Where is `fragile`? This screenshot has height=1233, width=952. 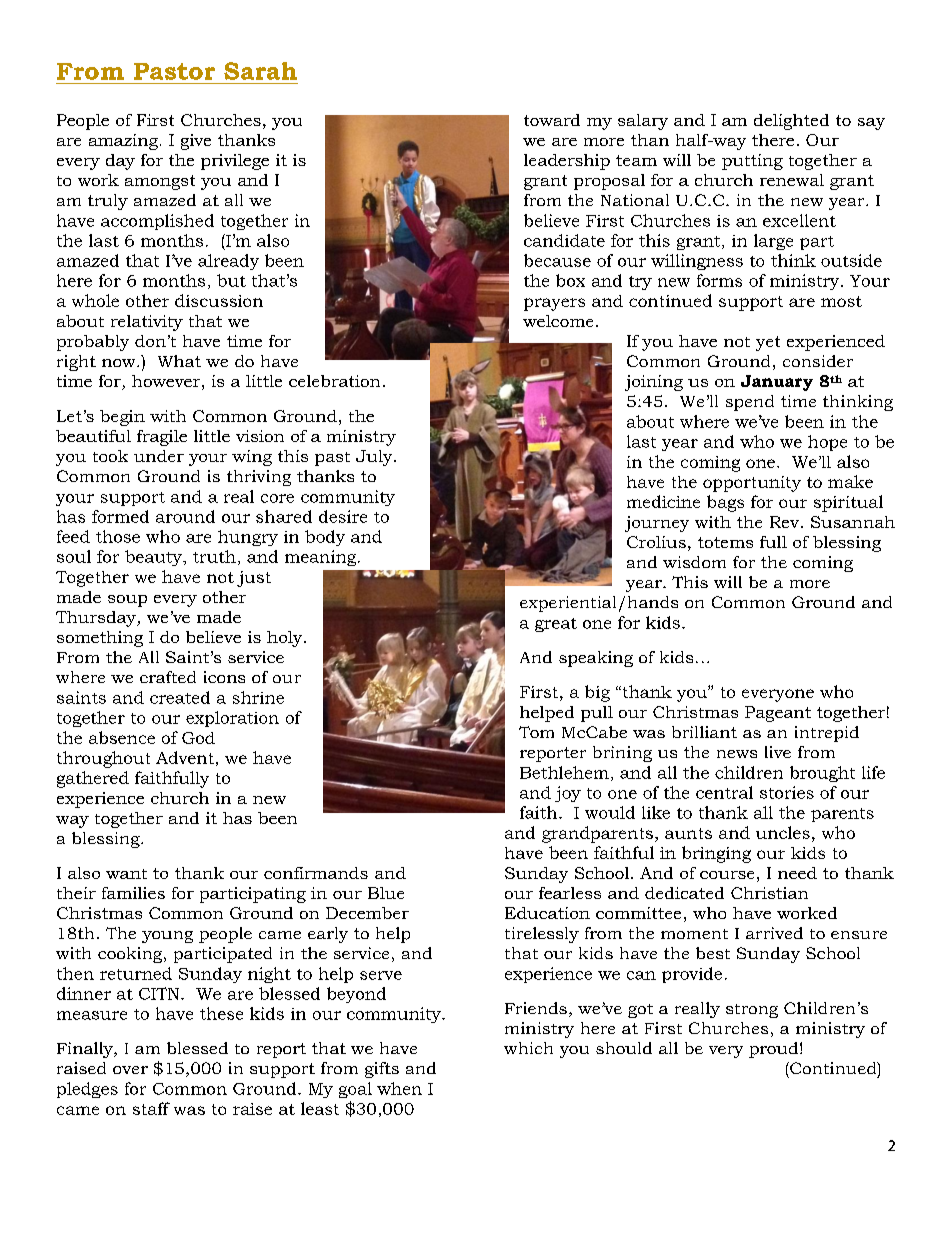
fragile is located at coordinates (162, 438).
